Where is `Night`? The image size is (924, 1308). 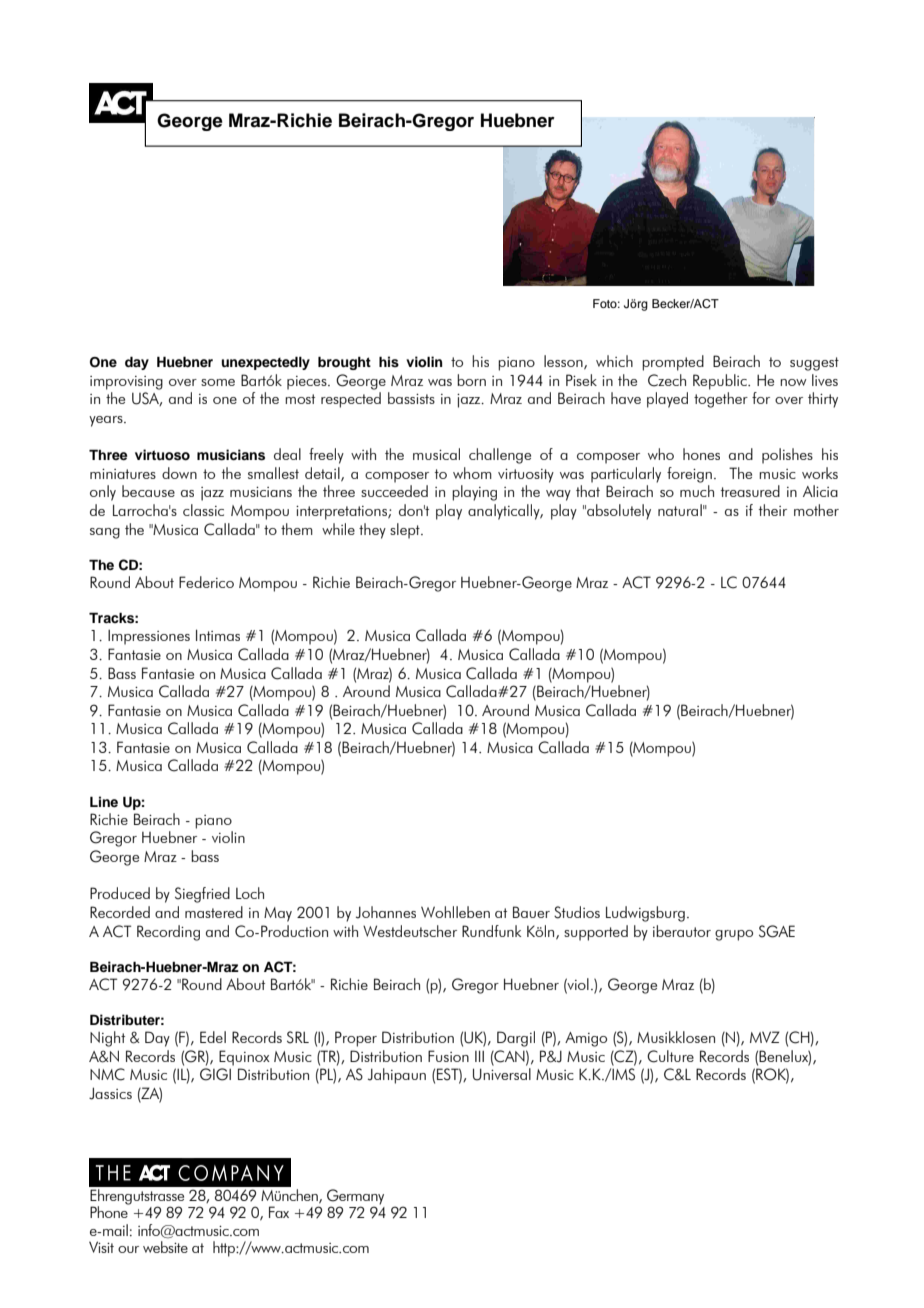 Night is located at coordinates (107, 1039).
